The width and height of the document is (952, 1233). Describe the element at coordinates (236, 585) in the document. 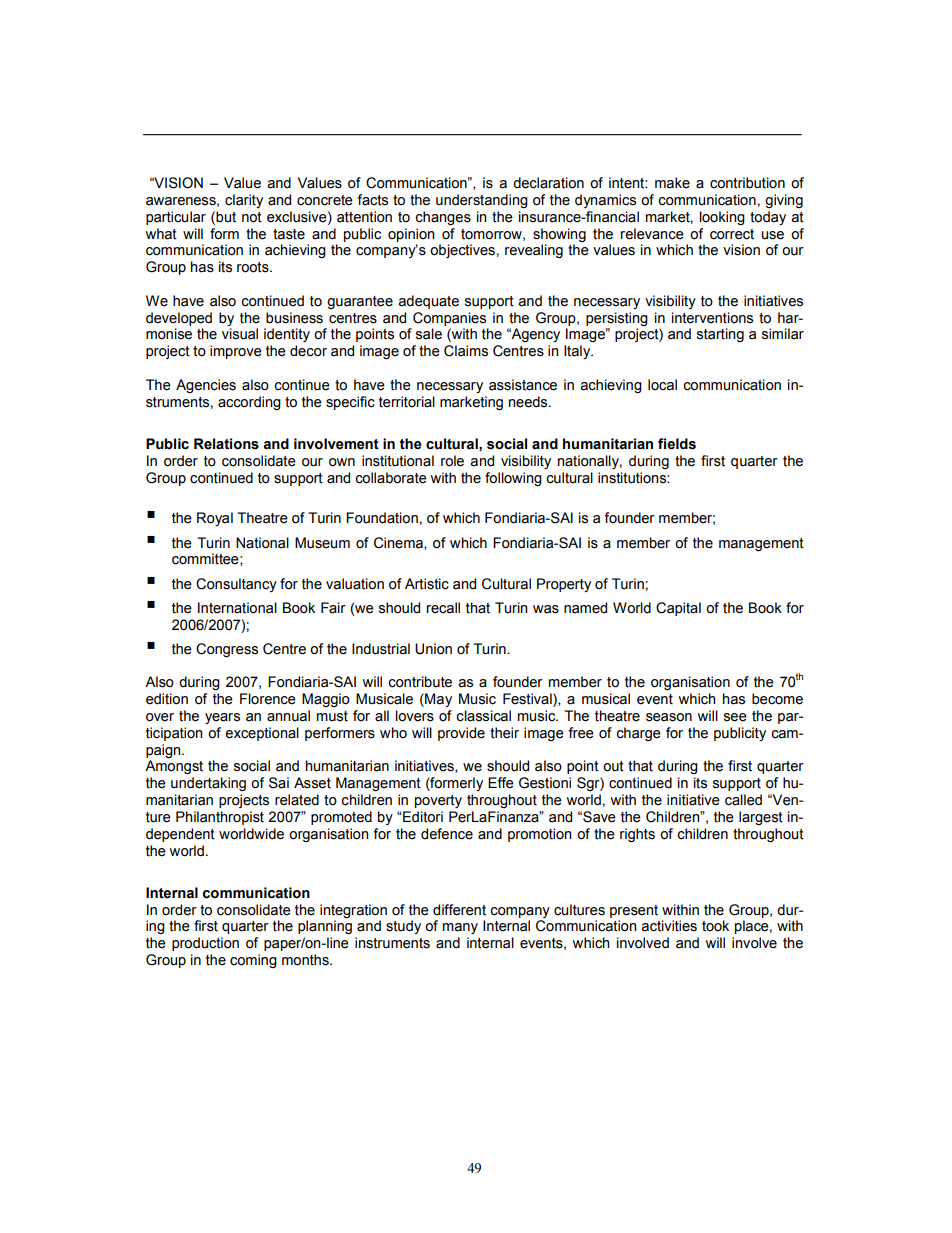

I see `Consultancy` at that location.
